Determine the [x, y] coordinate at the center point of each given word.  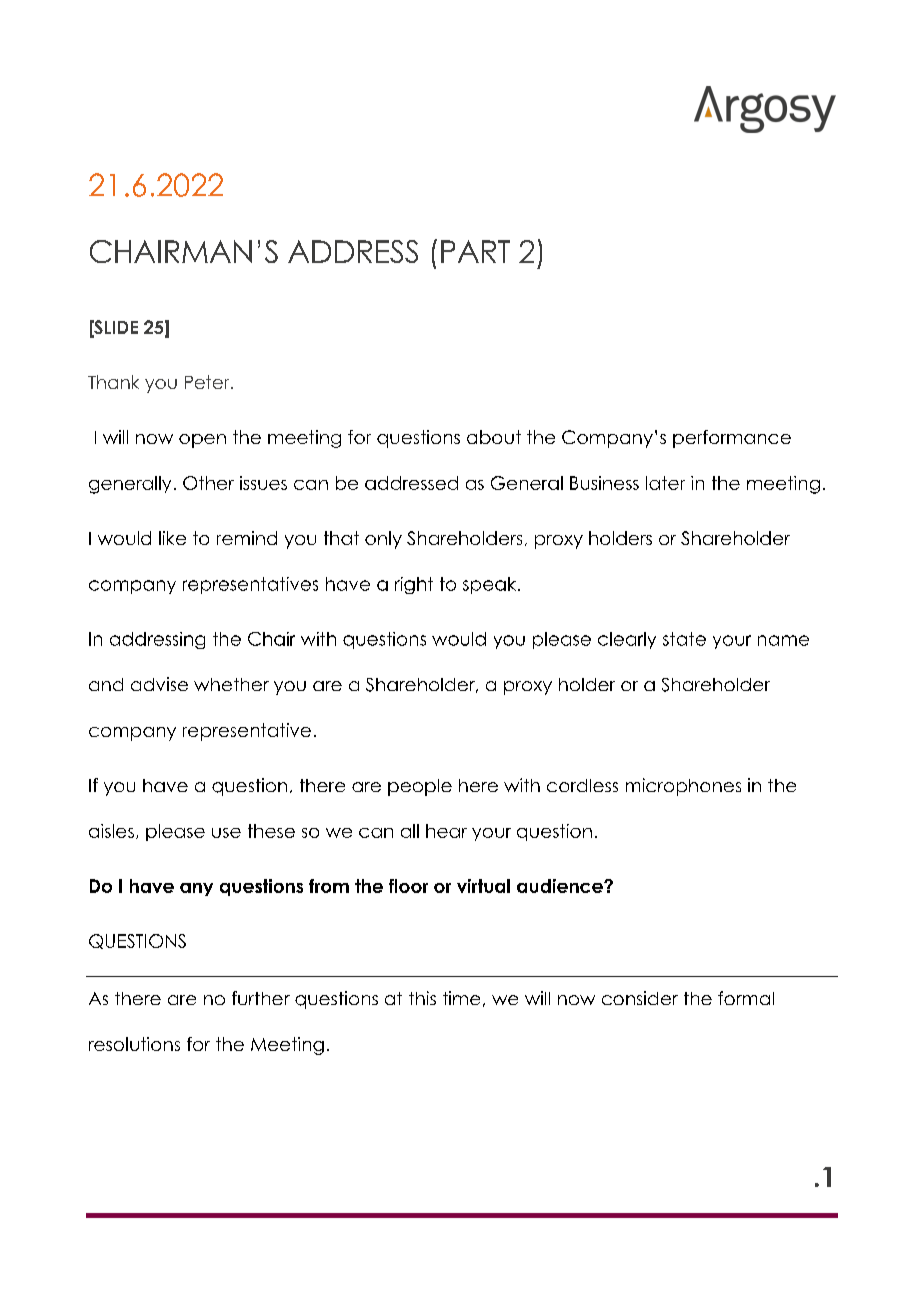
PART [475, 251]
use [226, 833]
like [172, 538]
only [383, 540]
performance [732, 439]
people [420, 787]
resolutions [134, 1044]
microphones [683, 787]
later [665, 483]
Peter [208, 382]
